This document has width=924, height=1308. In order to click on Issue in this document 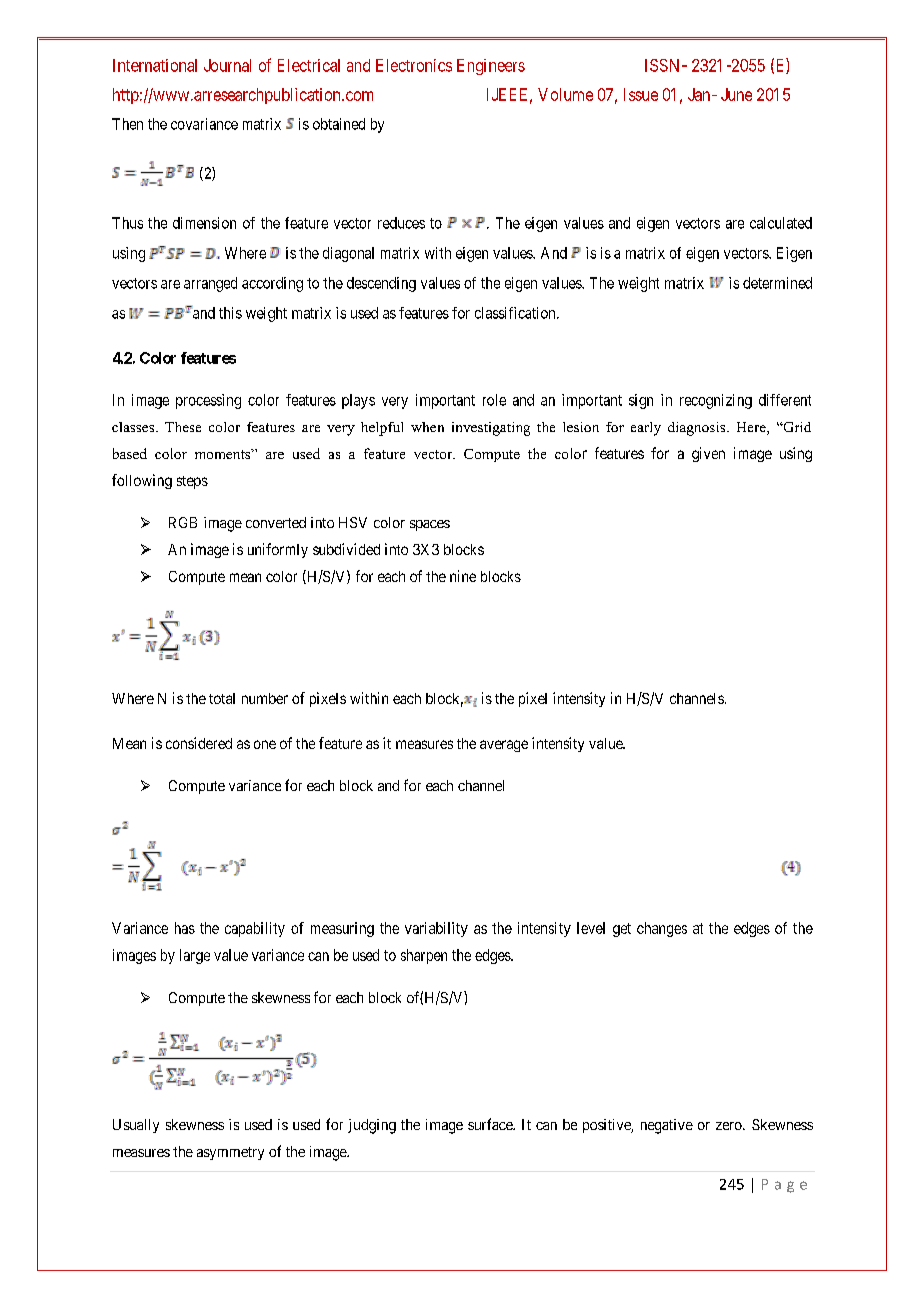, I will do `click(641, 94)`.
